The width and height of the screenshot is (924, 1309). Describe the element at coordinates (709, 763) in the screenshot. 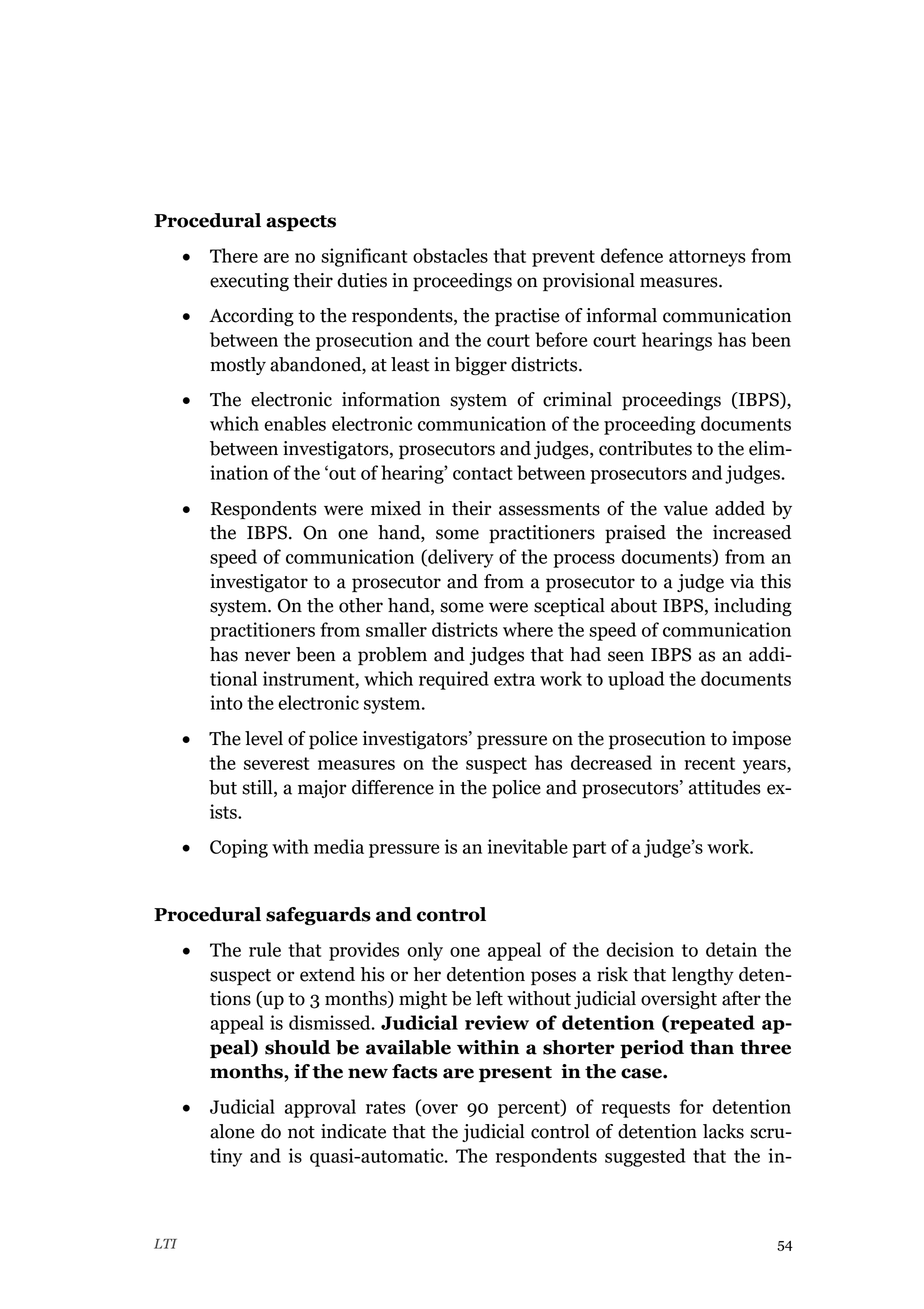

I see `recent` at that location.
